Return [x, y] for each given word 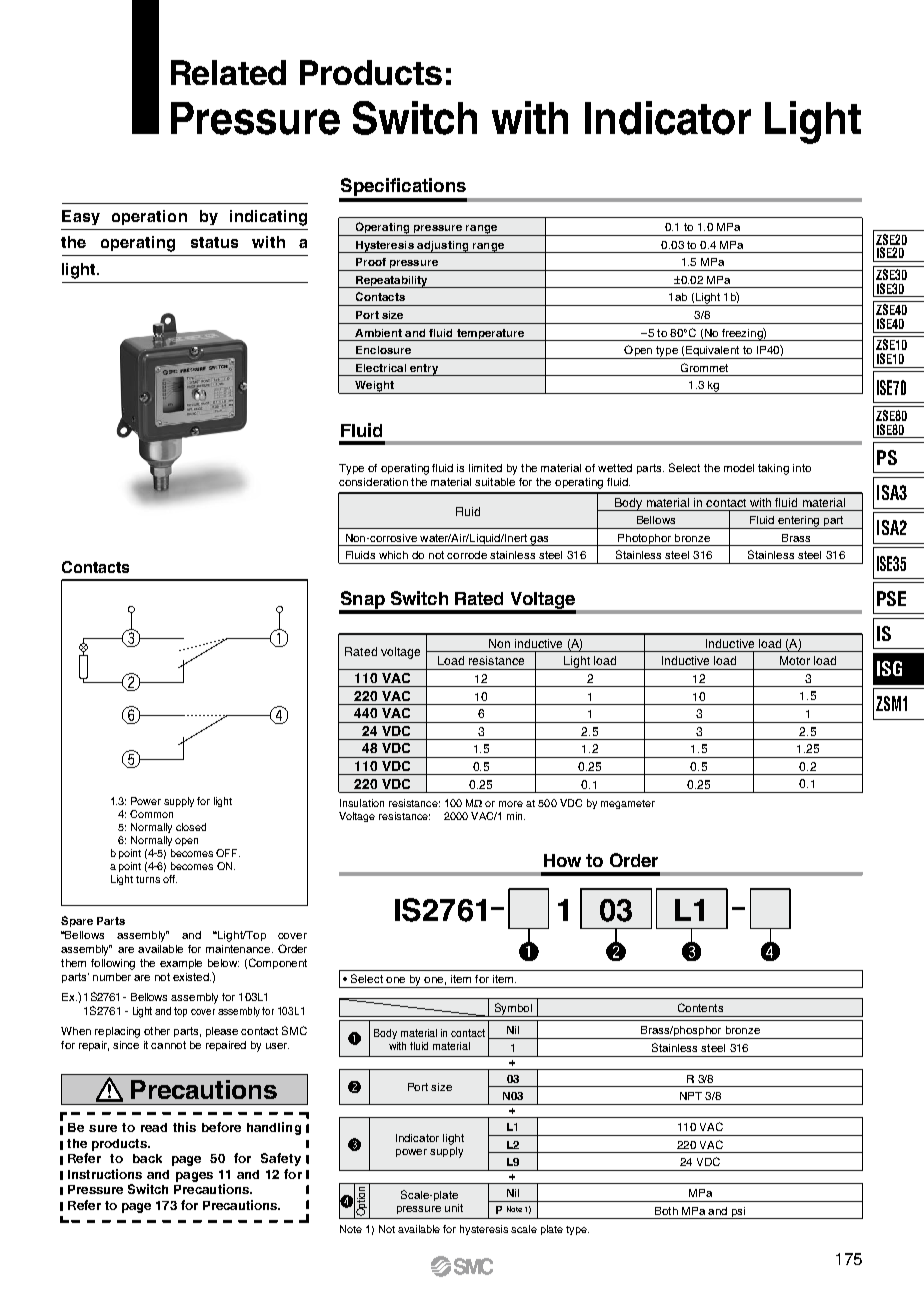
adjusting [443, 247]
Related [228, 72]
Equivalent [713, 352]
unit [454, 1208]
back [147, 1158]
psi [738, 1213]
